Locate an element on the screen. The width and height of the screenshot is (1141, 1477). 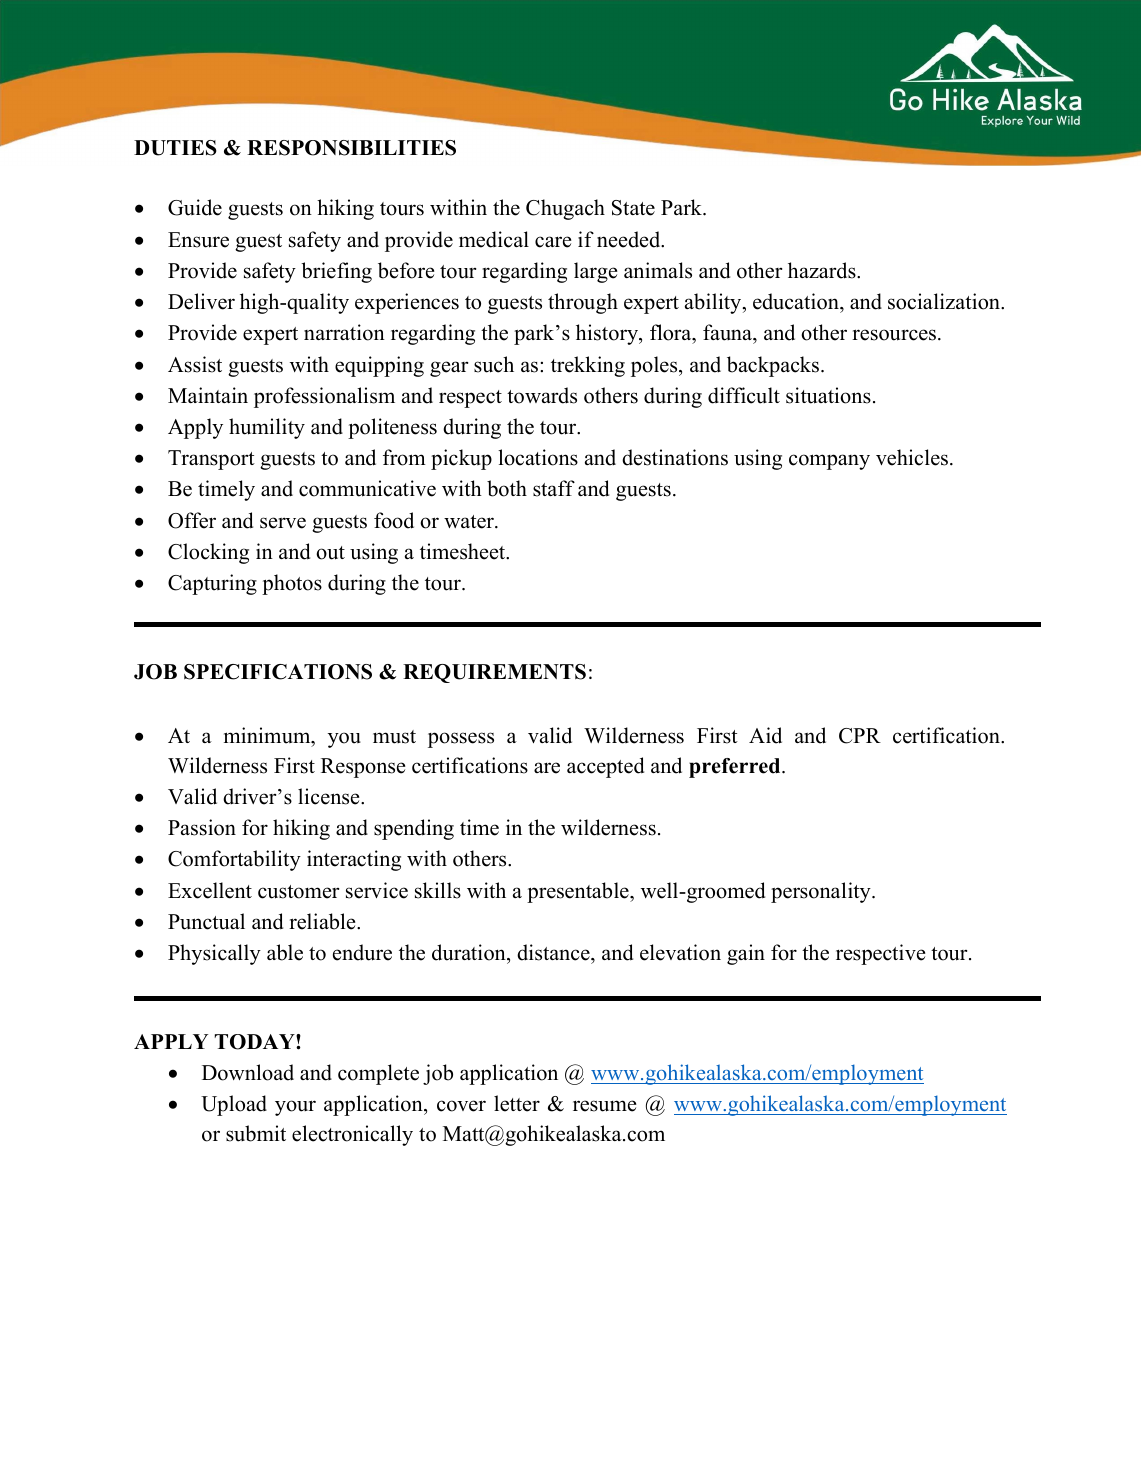
SPECIFICATIONS is located at coordinates (278, 672).
